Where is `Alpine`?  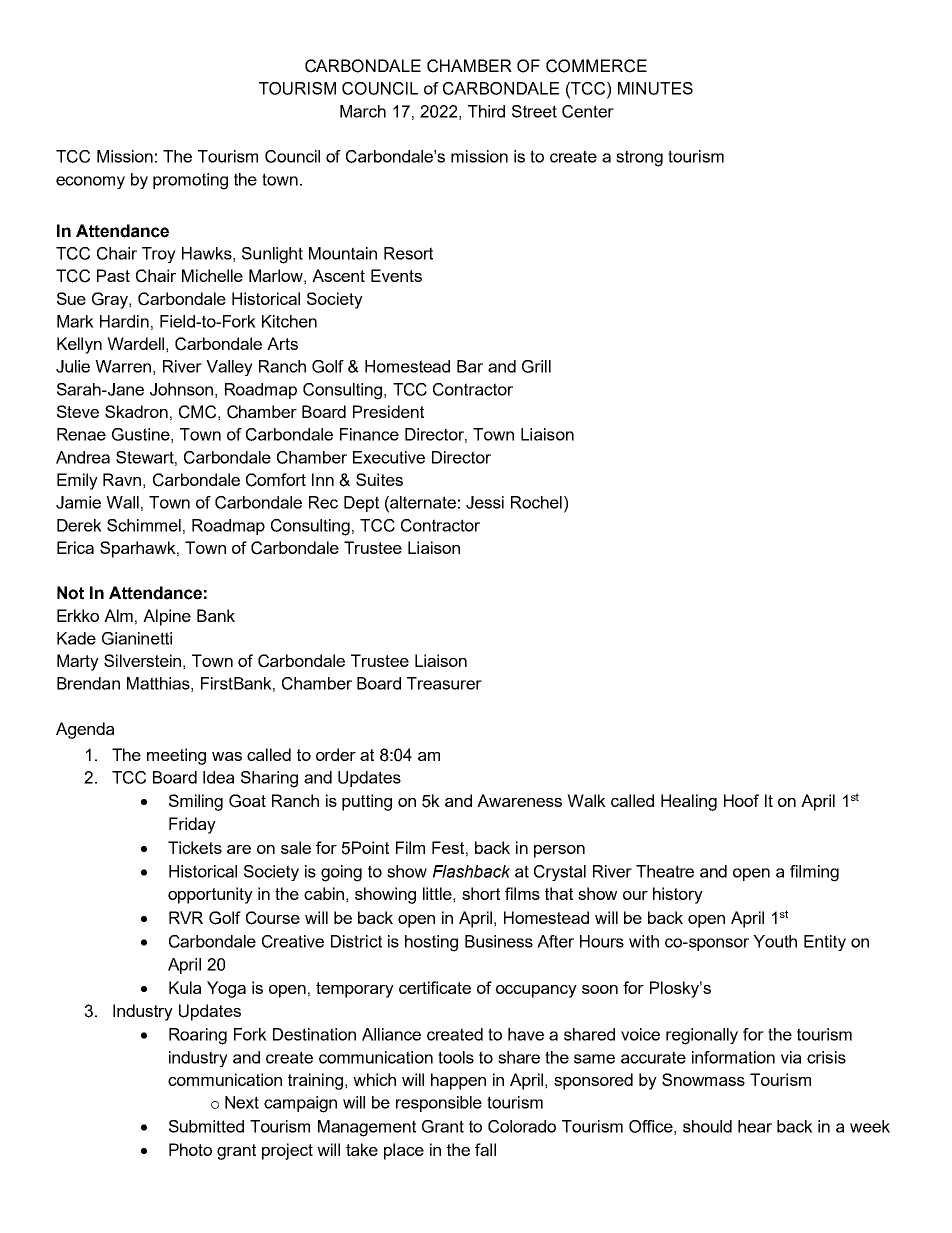
Alpine is located at coordinates (167, 617).
